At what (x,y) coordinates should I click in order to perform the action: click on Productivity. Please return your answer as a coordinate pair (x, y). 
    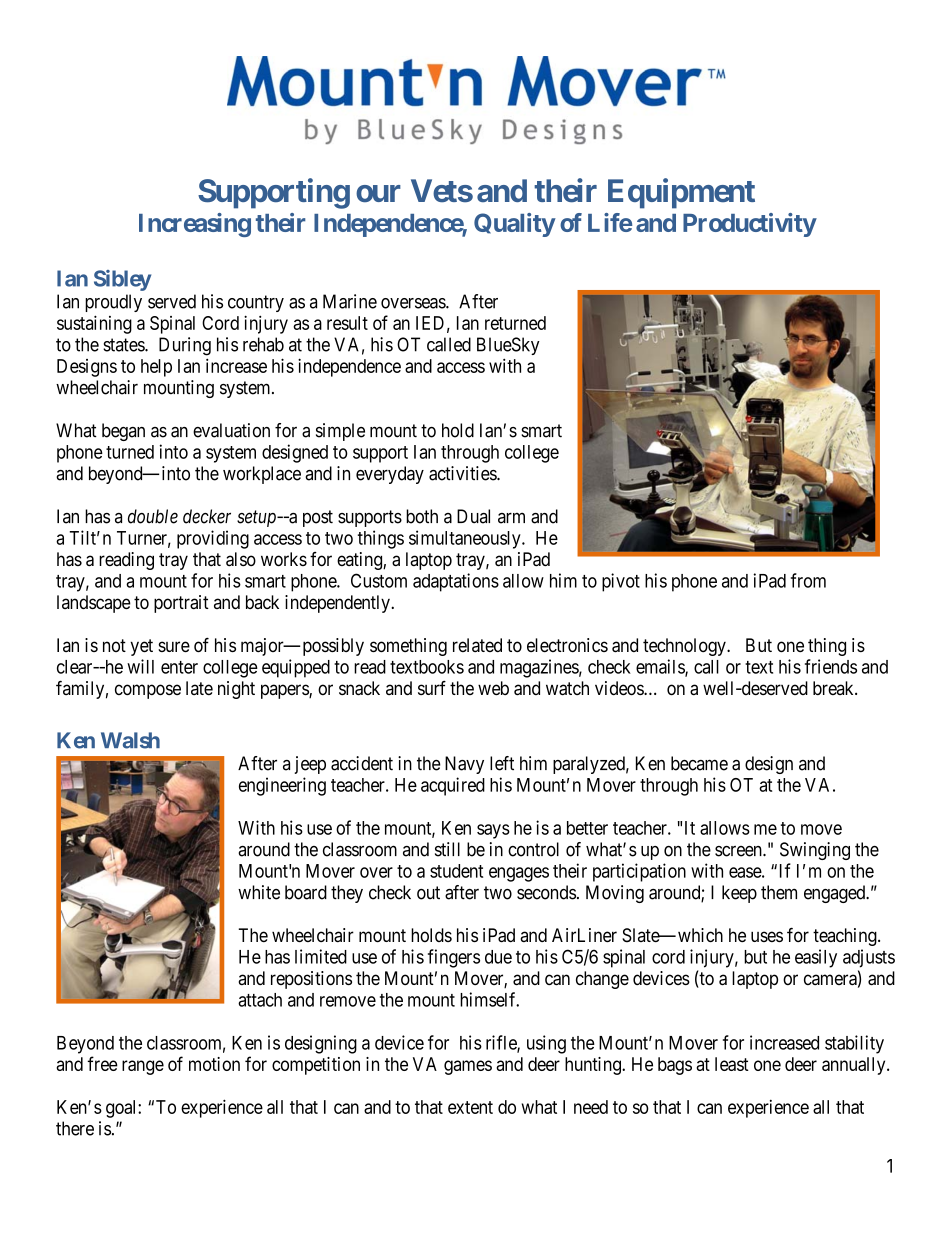
    Looking at the image, I should click on (750, 225).
